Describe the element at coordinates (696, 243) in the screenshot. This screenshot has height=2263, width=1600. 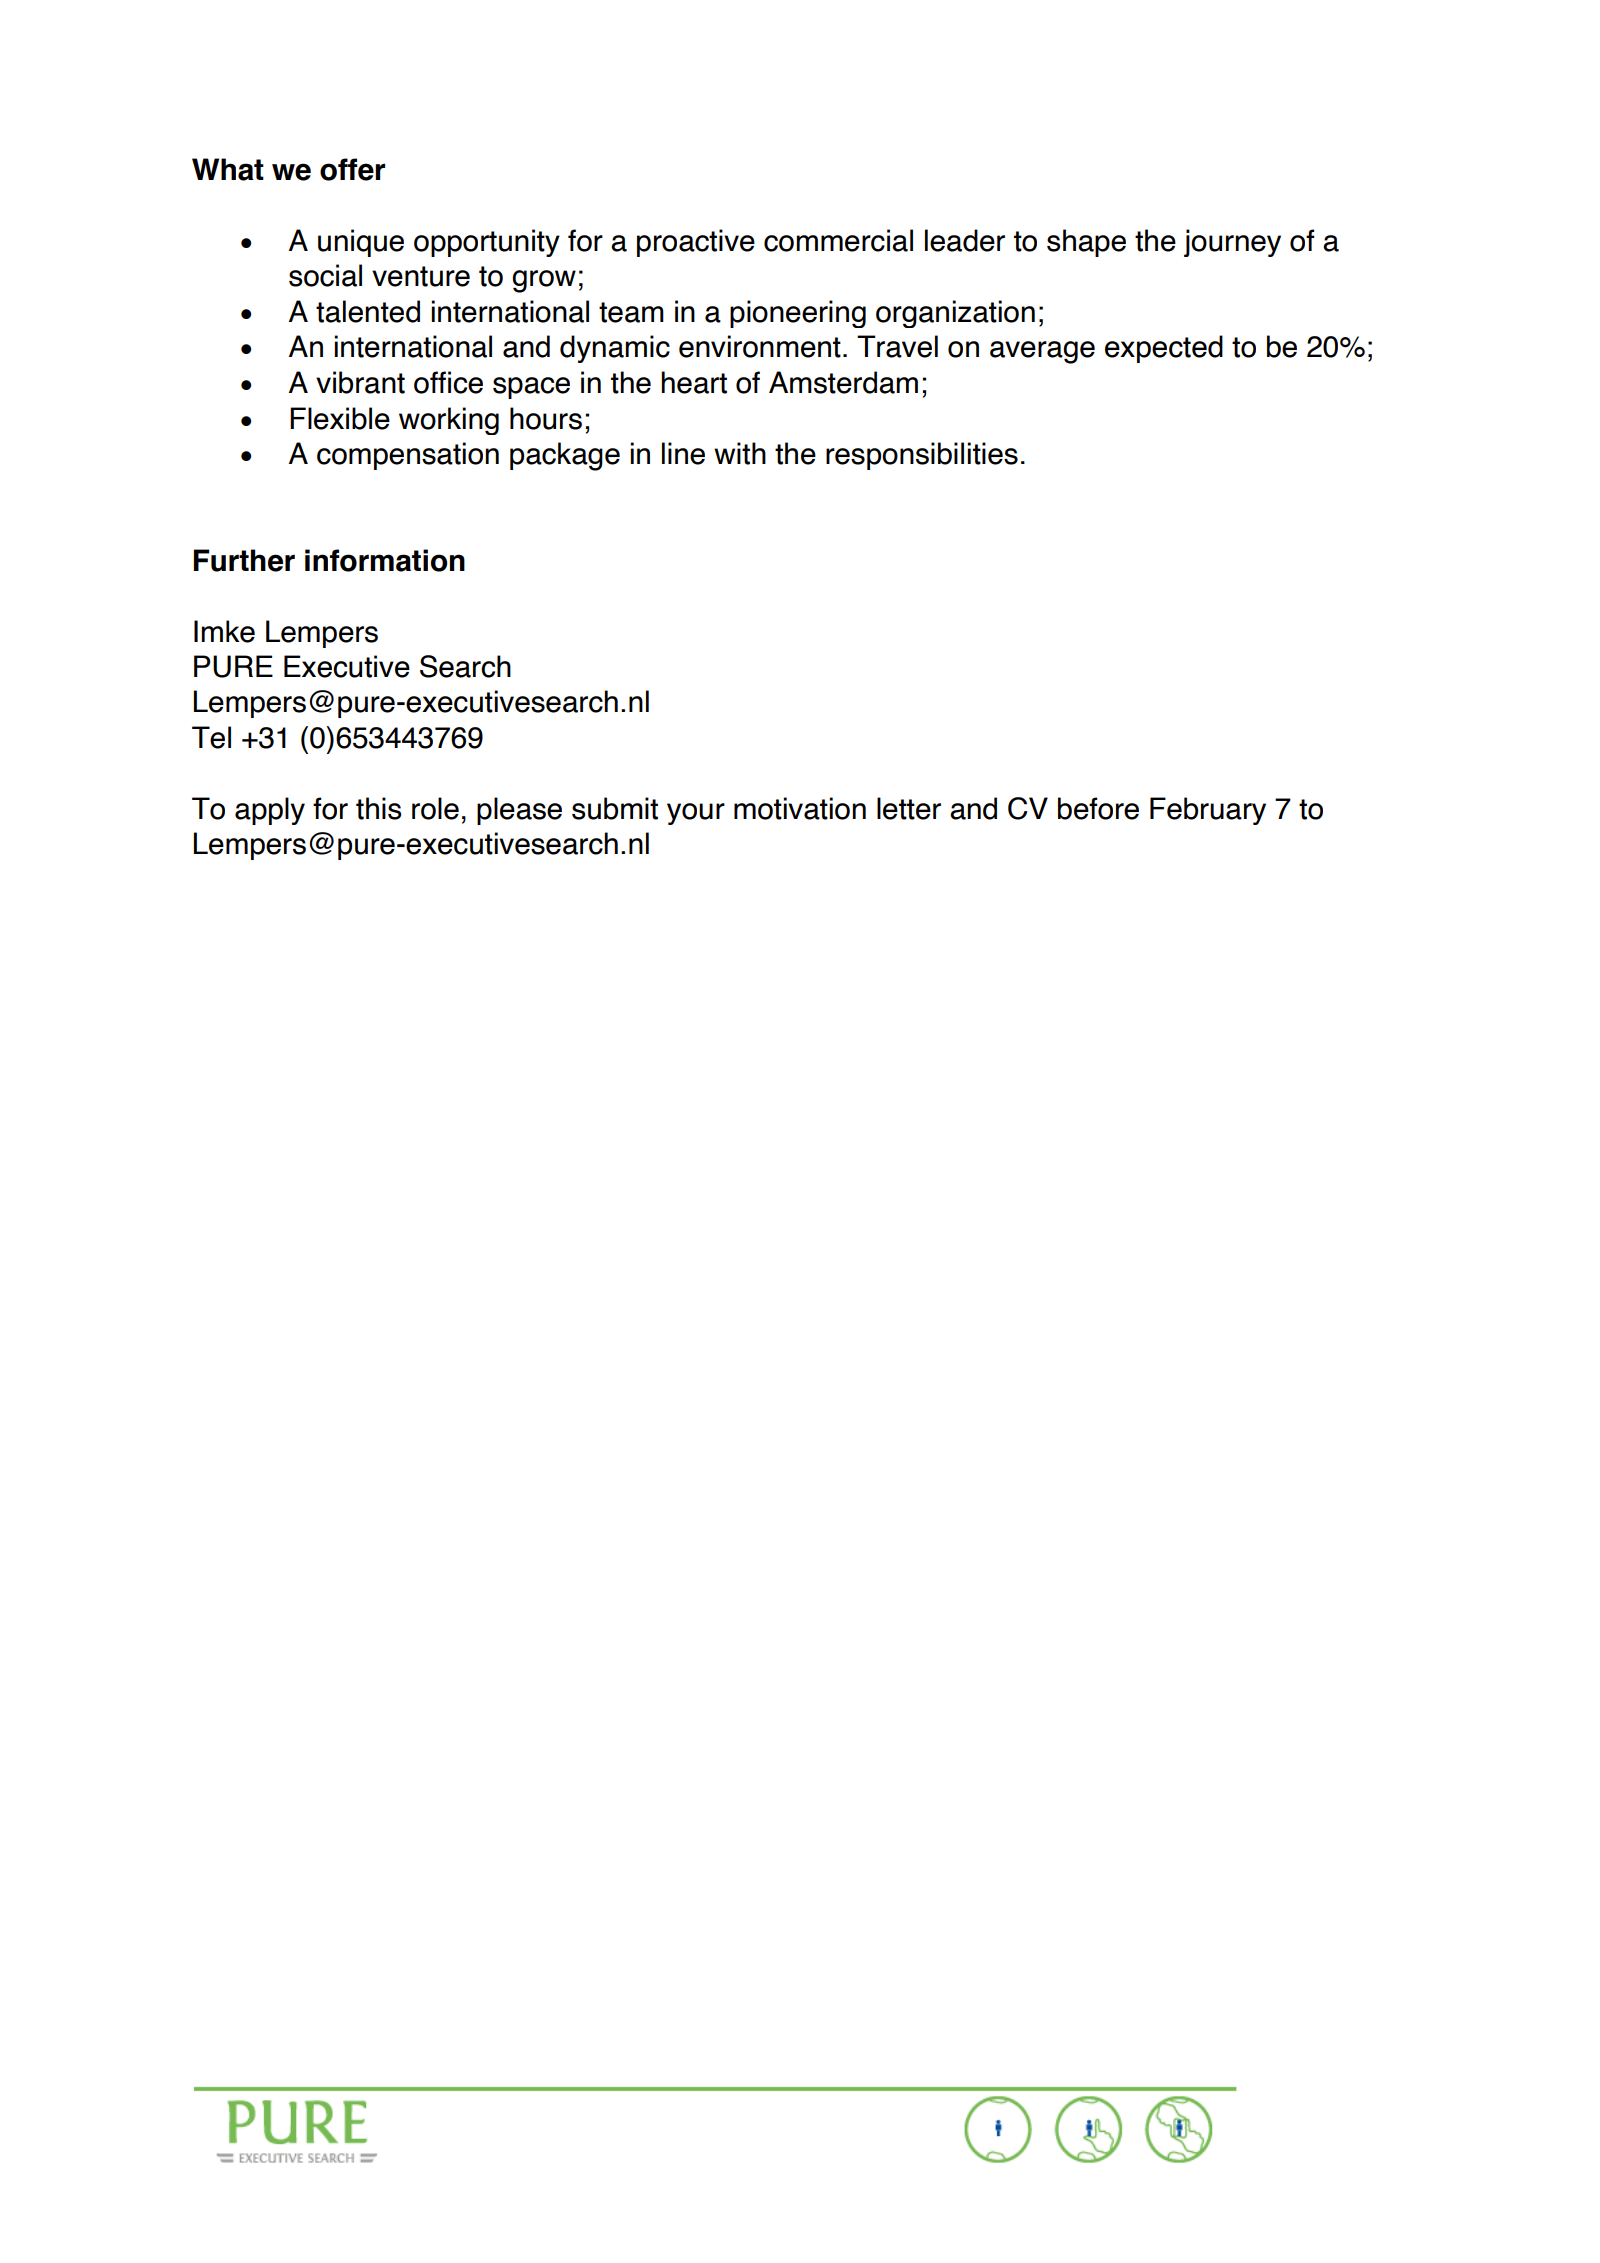
I see `proactive` at that location.
